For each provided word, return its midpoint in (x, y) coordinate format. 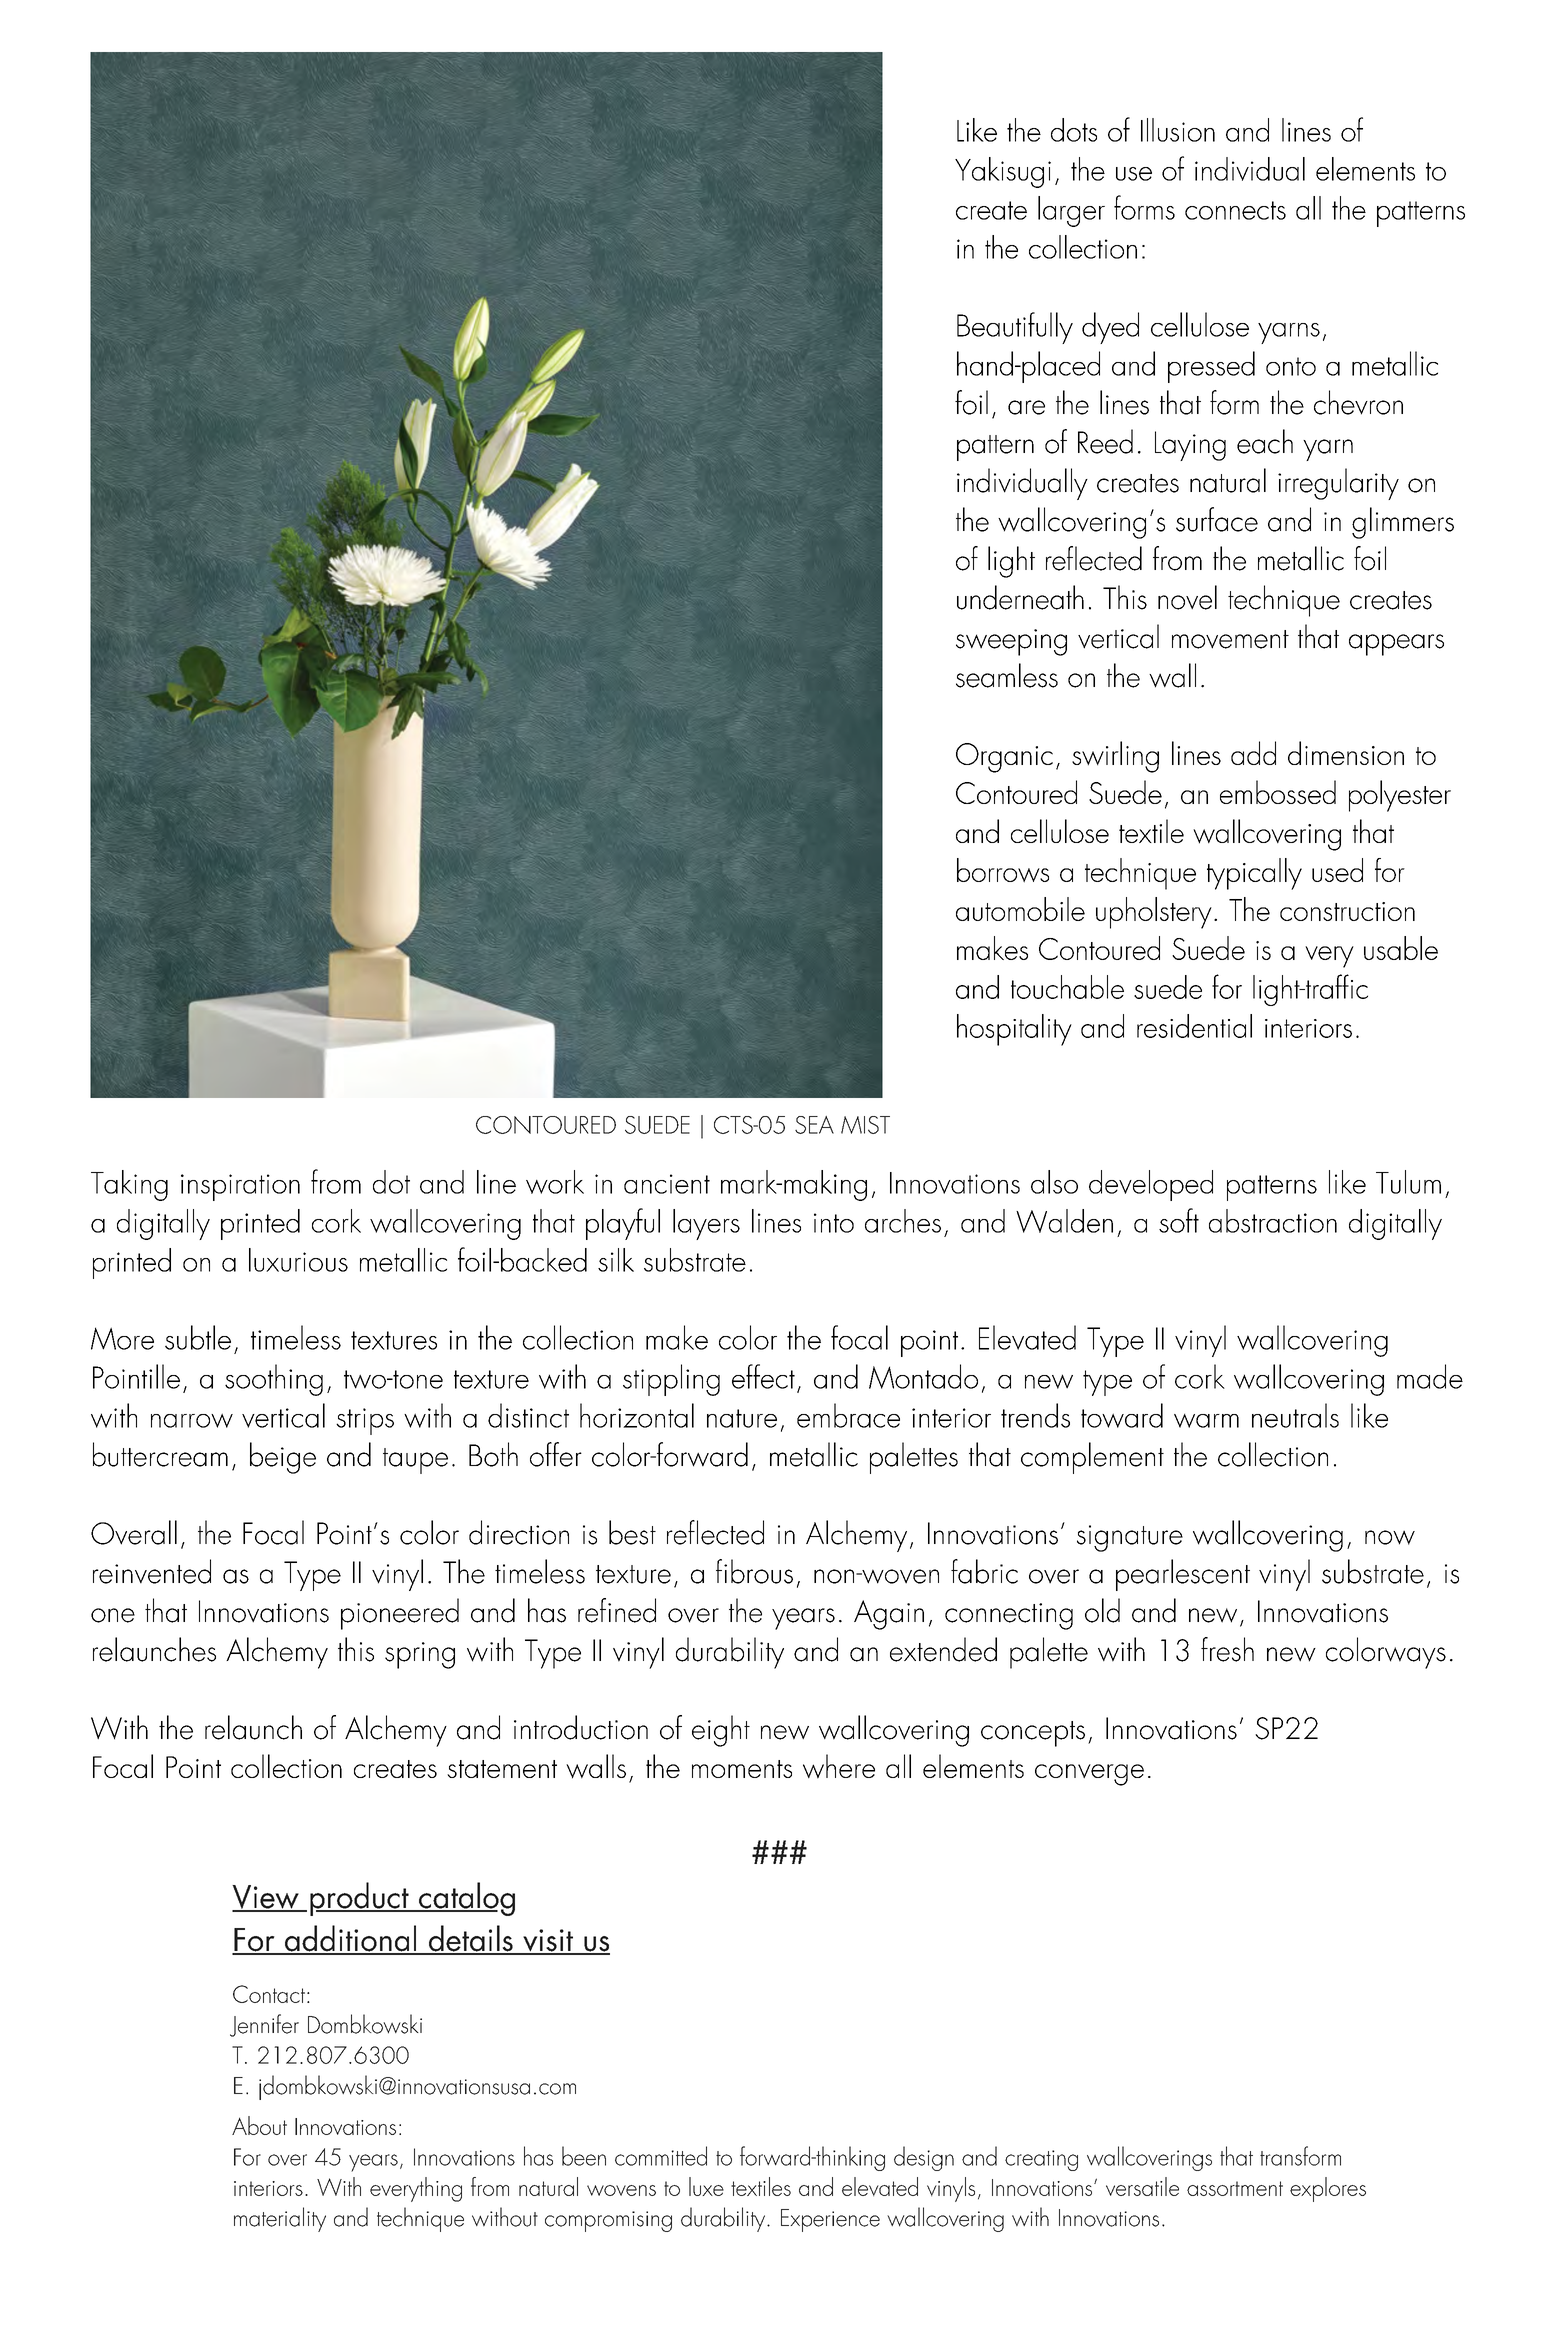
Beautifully (1015, 328)
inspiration (240, 1187)
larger (1071, 211)
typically (1254, 874)
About (259, 2125)
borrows (1003, 870)
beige (283, 1458)
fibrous (754, 1571)
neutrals (1295, 1415)
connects (1235, 210)
